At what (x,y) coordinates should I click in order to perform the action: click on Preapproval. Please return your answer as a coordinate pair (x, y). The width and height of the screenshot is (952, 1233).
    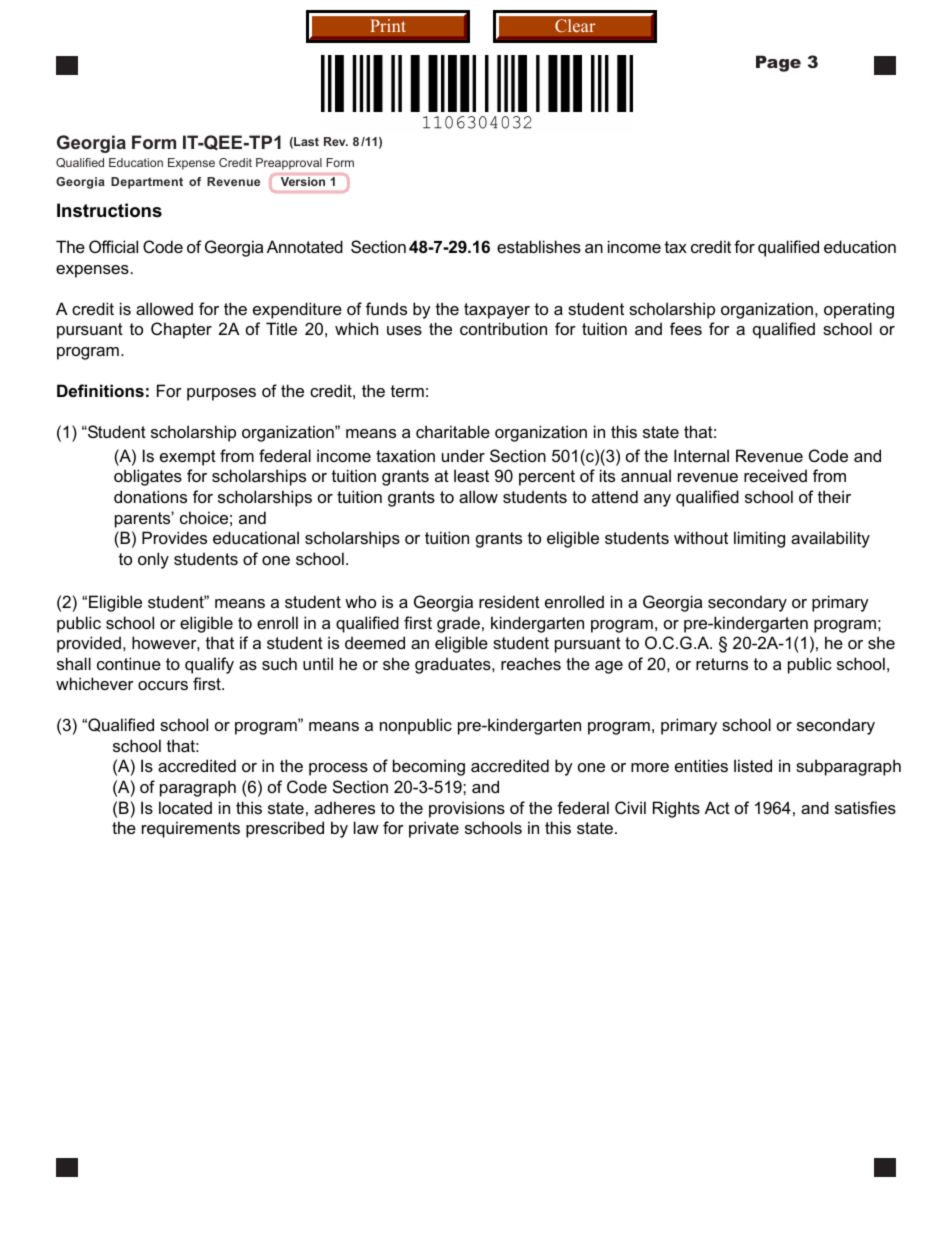
    Looking at the image, I should click on (289, 164).
